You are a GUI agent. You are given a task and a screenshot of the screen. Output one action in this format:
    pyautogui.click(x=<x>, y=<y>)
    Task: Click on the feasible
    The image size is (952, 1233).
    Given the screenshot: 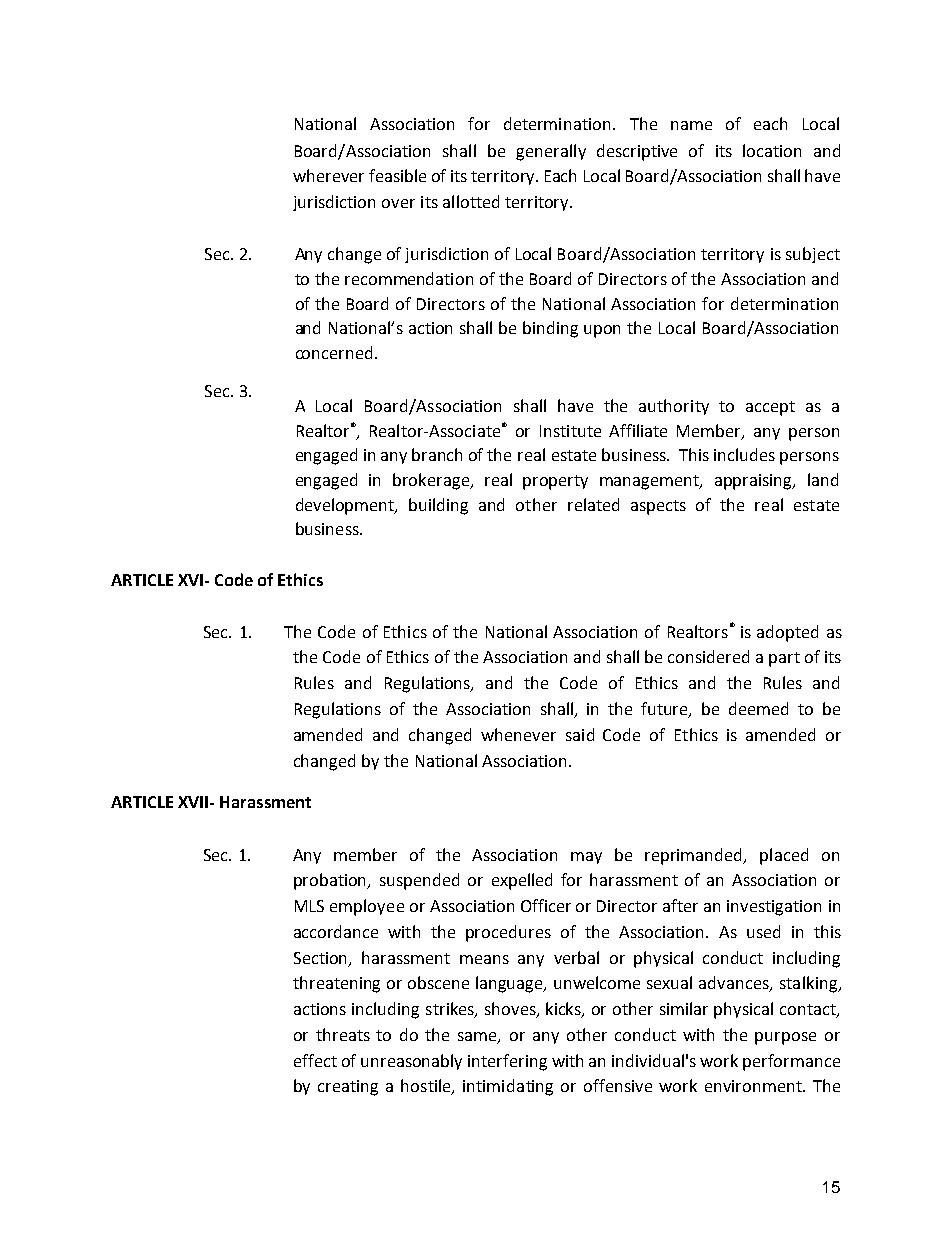 What is the action you would take?
    pyautogui.click(x=397, y=175)
